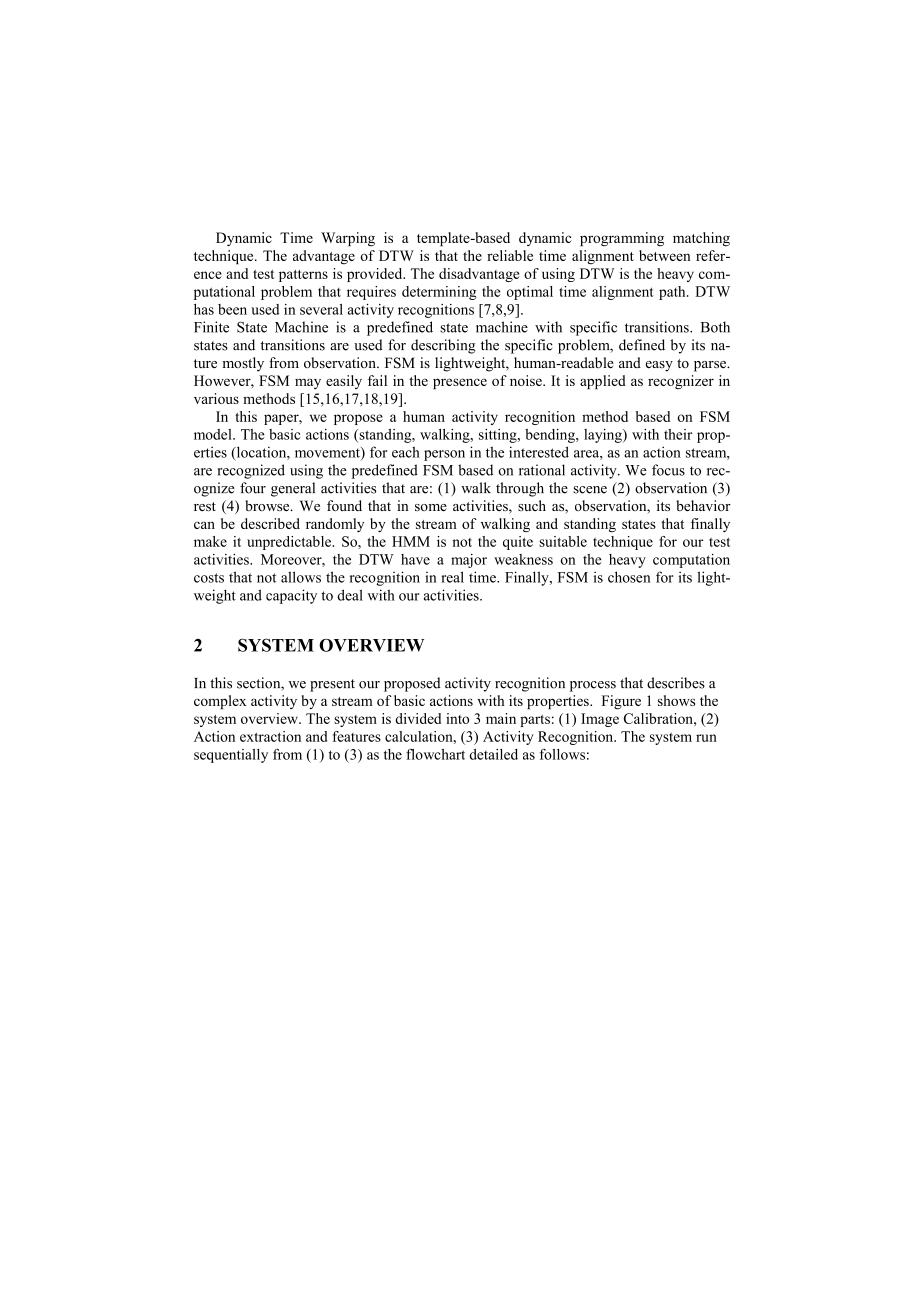 This screenshot has height=1308, width=924. Describe the element at coordinates (706, 738) in the screenshot. I see `run` at that location.
